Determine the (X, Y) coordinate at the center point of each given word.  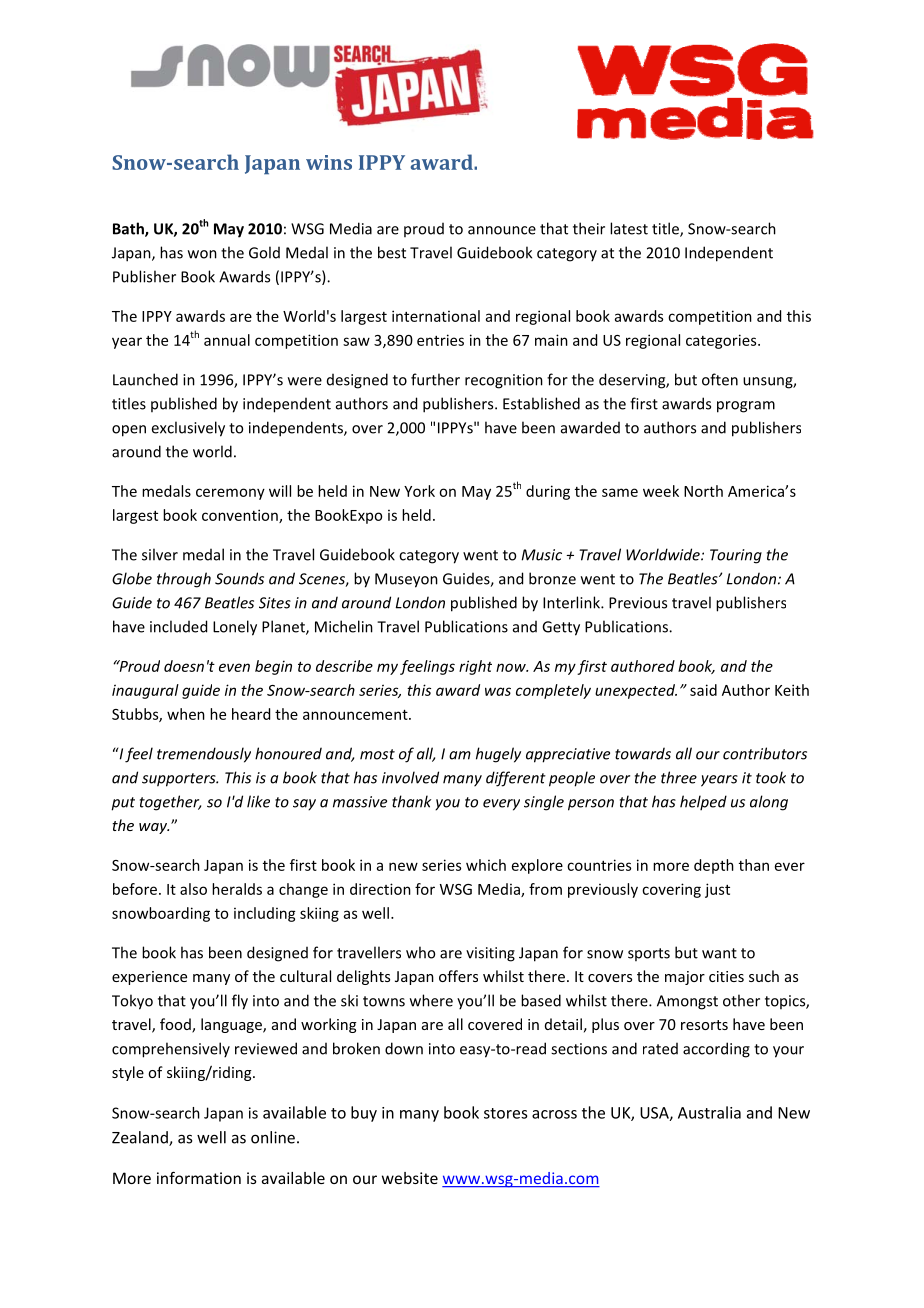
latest (629, 228)
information (199, 1177)
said (703, 690)
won (202, 254)
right (475, 667)
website (410, 1178)
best (392, 252)
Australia (709, 1112)
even (234, 667)
